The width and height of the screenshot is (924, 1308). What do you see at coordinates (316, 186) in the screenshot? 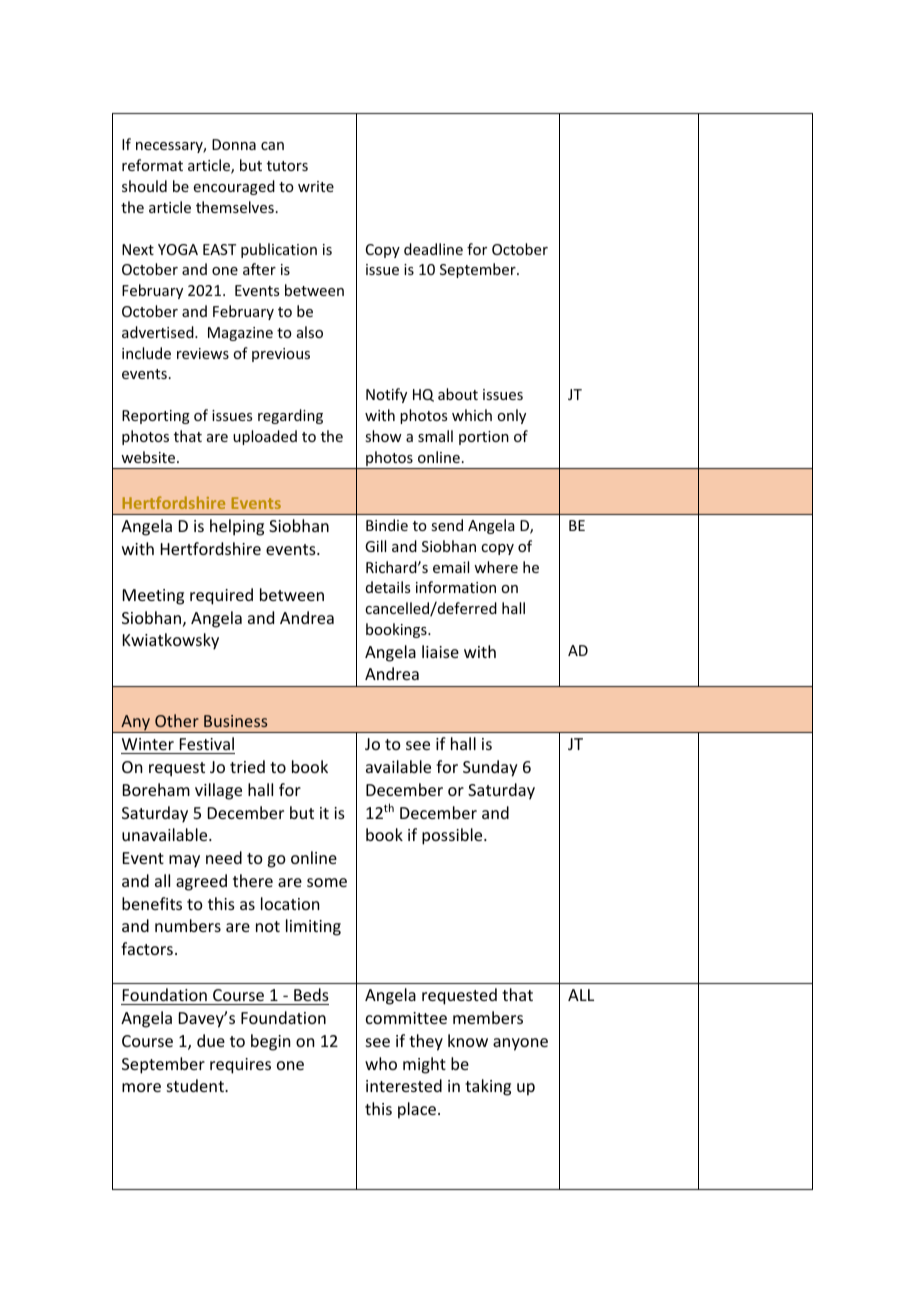
I see `write` at bounding box center [316, 186].
